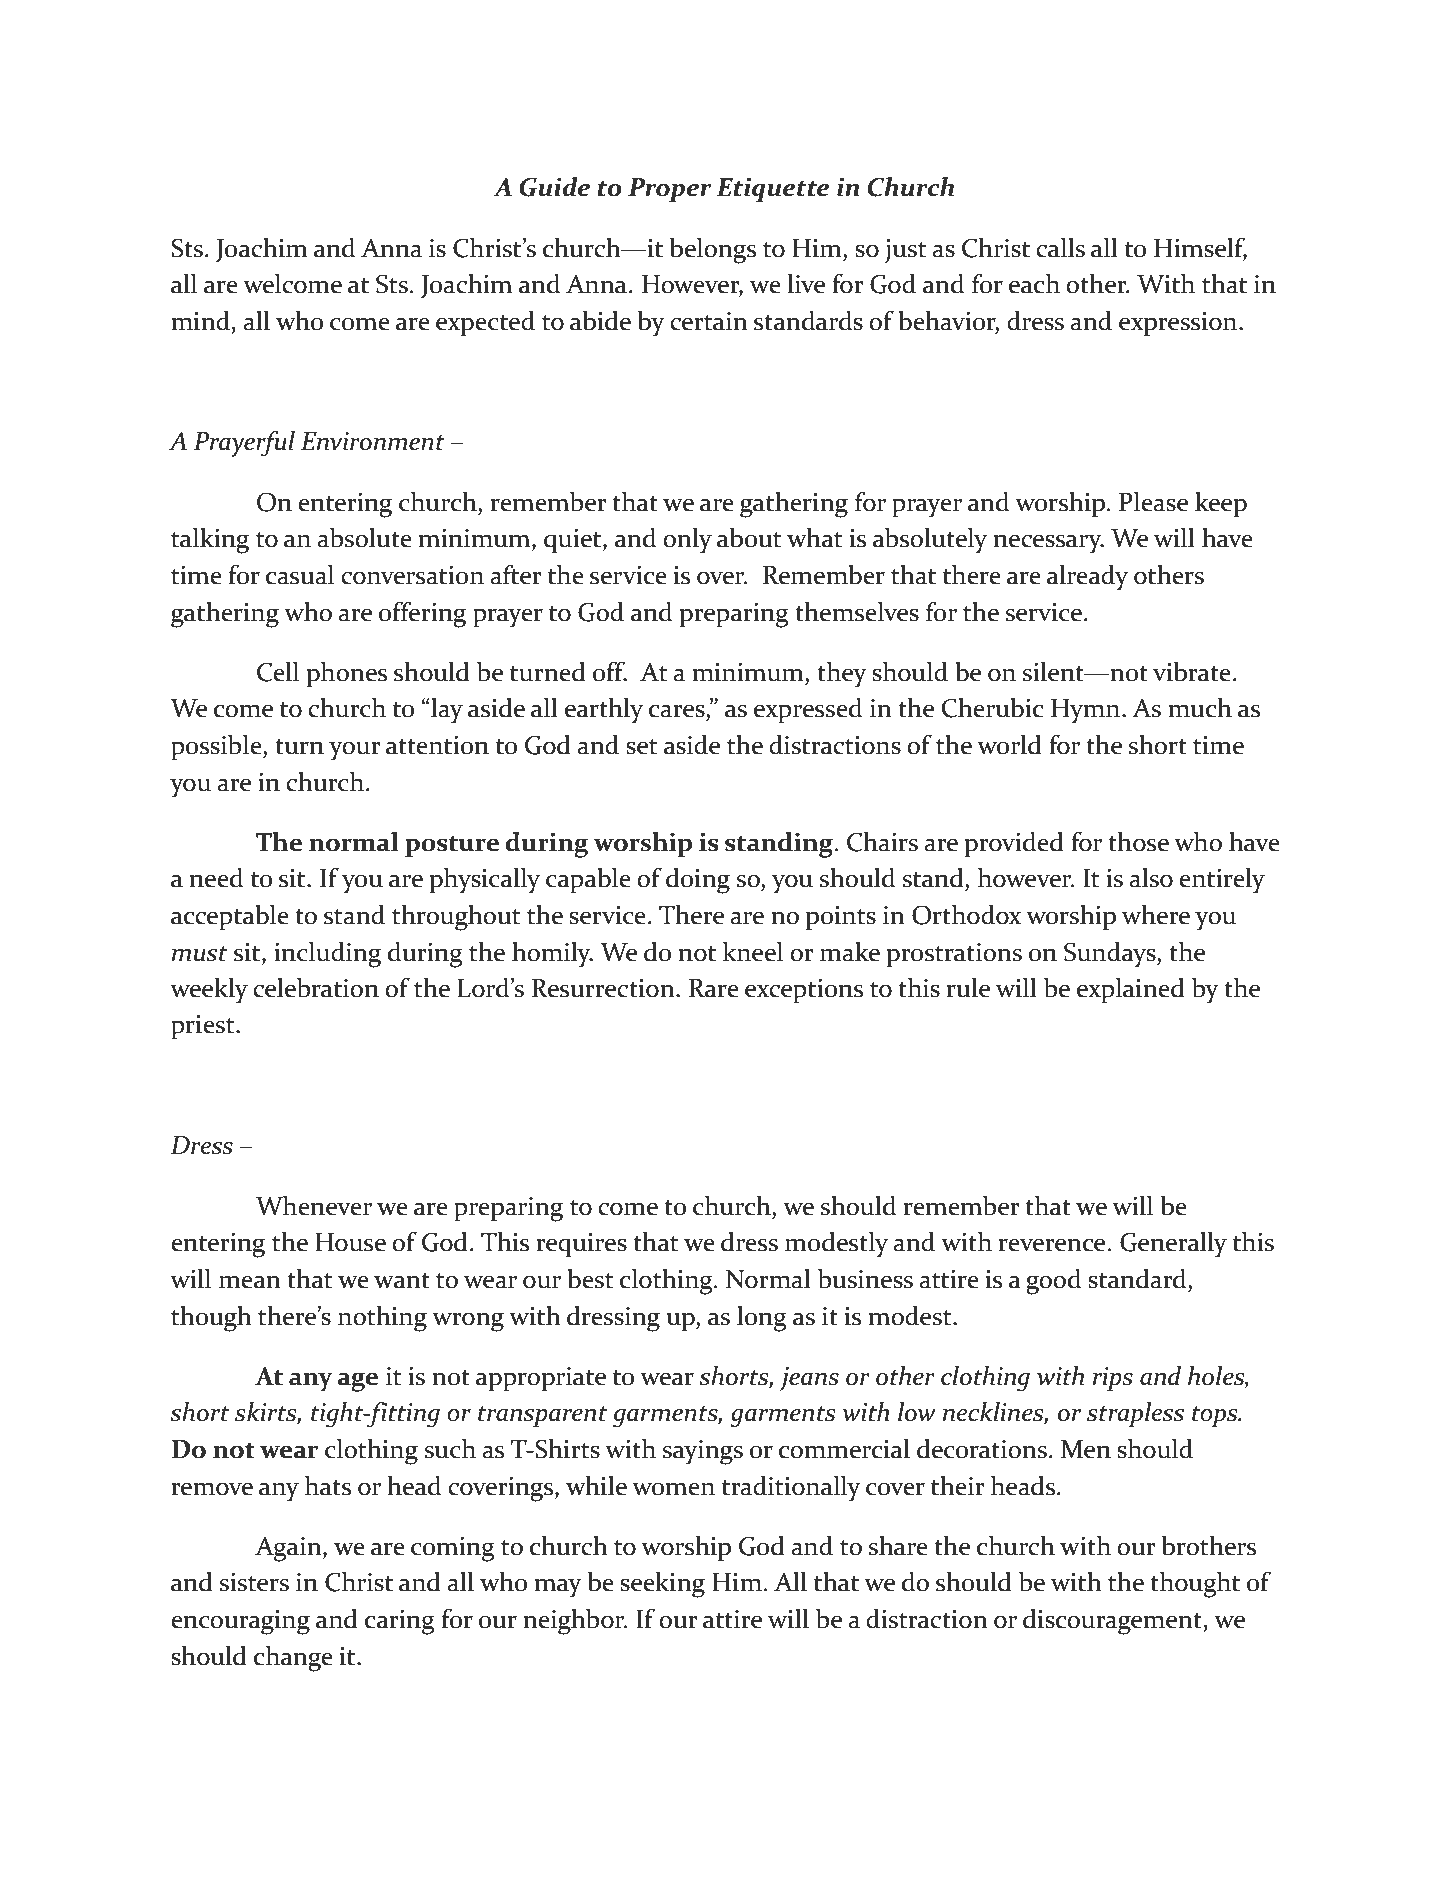  What do you see at coordinates (1111, 955) in the screenshot?
I see `Sundays` at bounding box center [1111, 955].
